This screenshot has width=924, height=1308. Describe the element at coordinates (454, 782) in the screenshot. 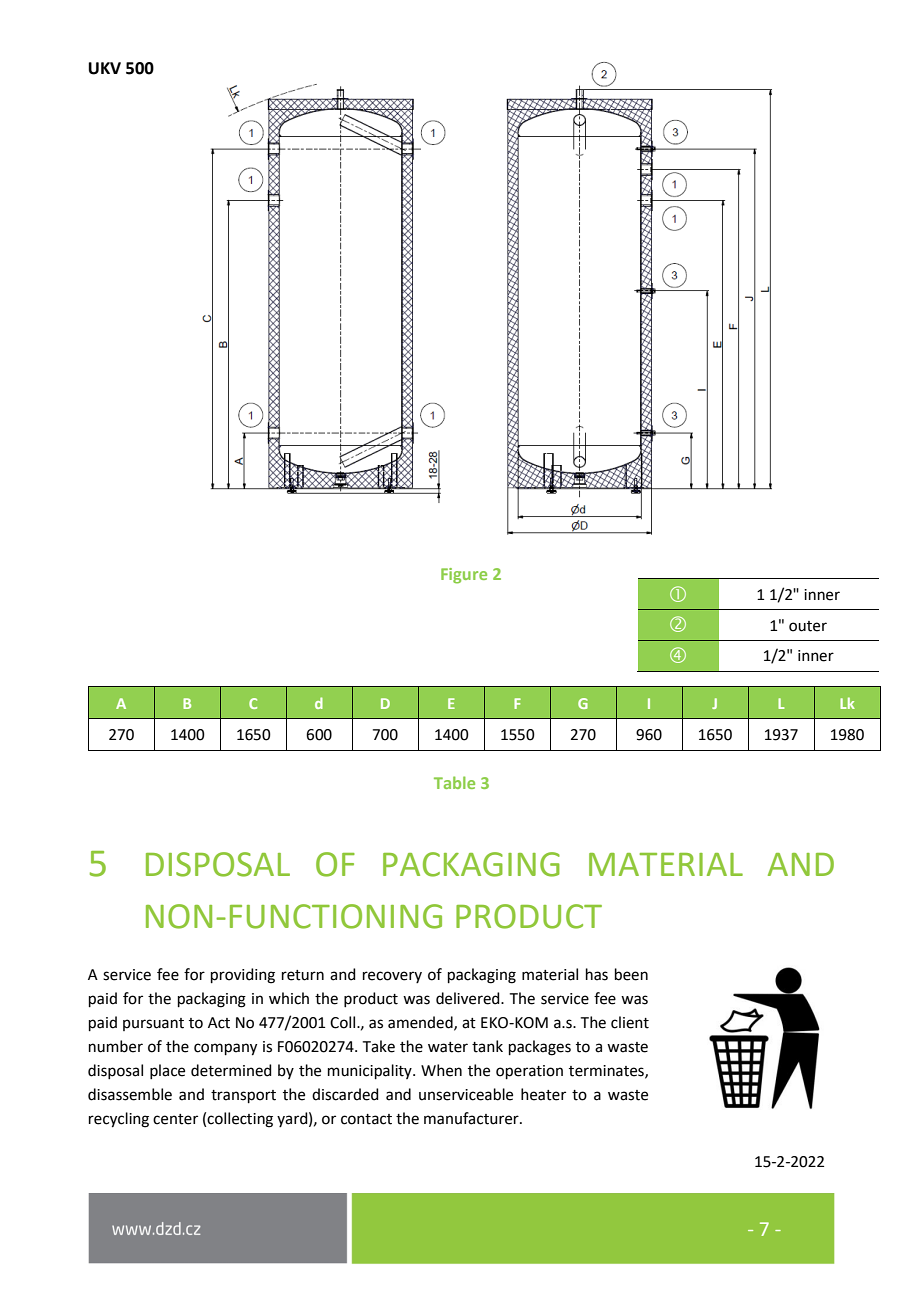

I see `Table` at that location.
